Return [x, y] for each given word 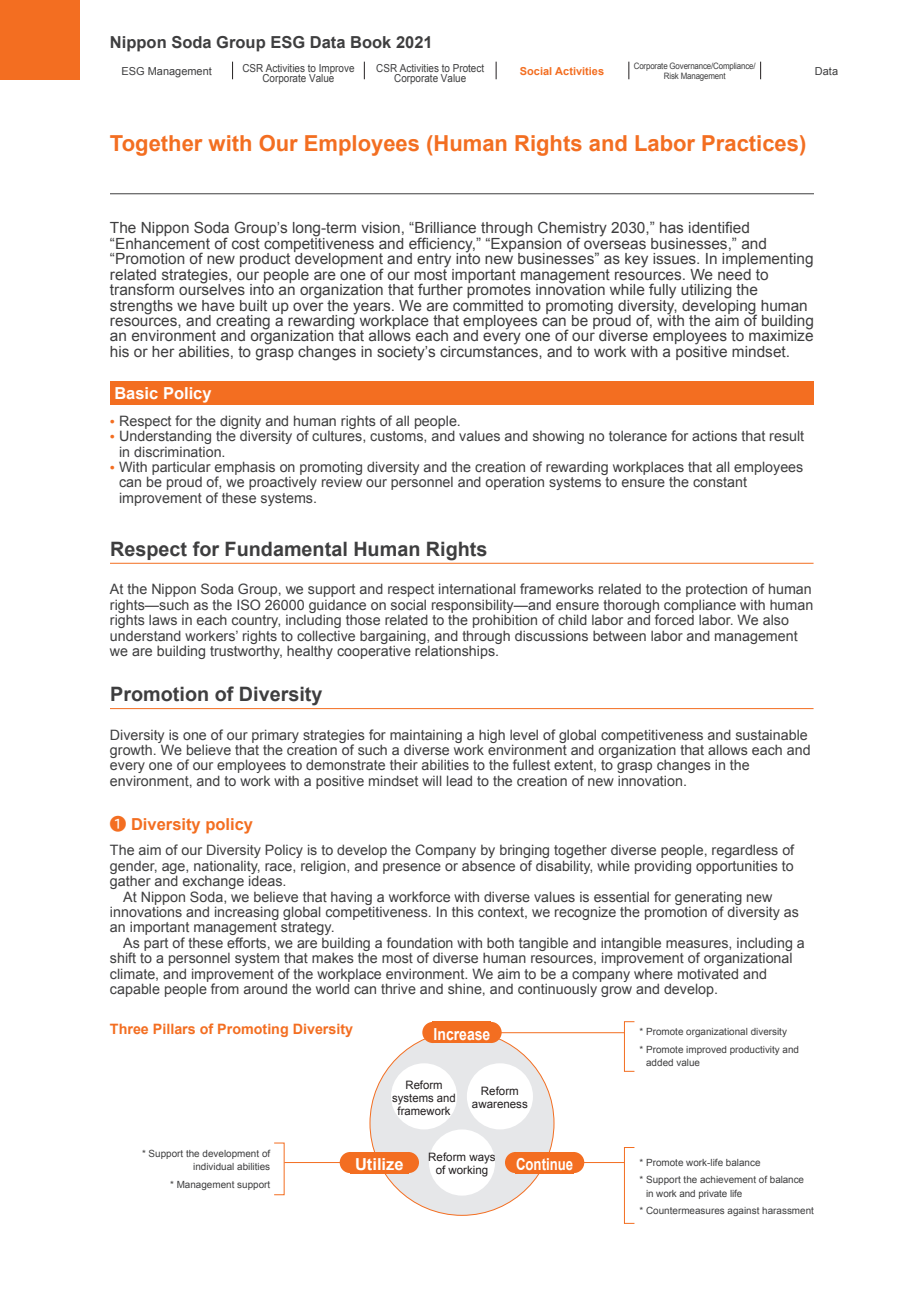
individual [213, 1166]
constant [720, 482]
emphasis [245, 469]
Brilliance [444, 227]
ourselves [212, 288]
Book [371, 42]
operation [514, 483]
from [225, 988]
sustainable [771, 735]
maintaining [426, 737]
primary [275, 737]
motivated [708, 973]
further [440, 289]
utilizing [706, 292]
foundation [420, 942]
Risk [671, 75]
